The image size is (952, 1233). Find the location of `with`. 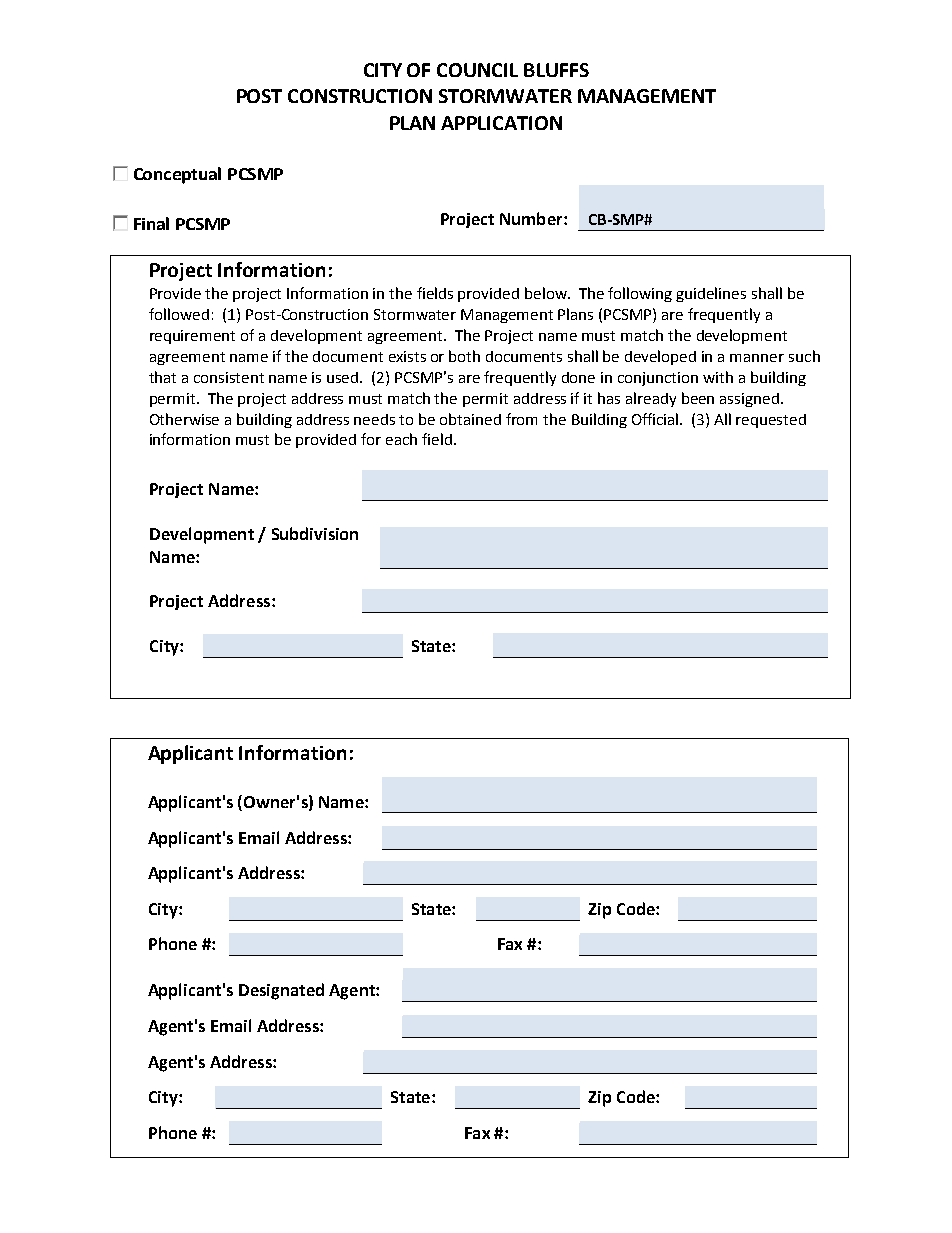

with is located at coordinates (718, 377).
